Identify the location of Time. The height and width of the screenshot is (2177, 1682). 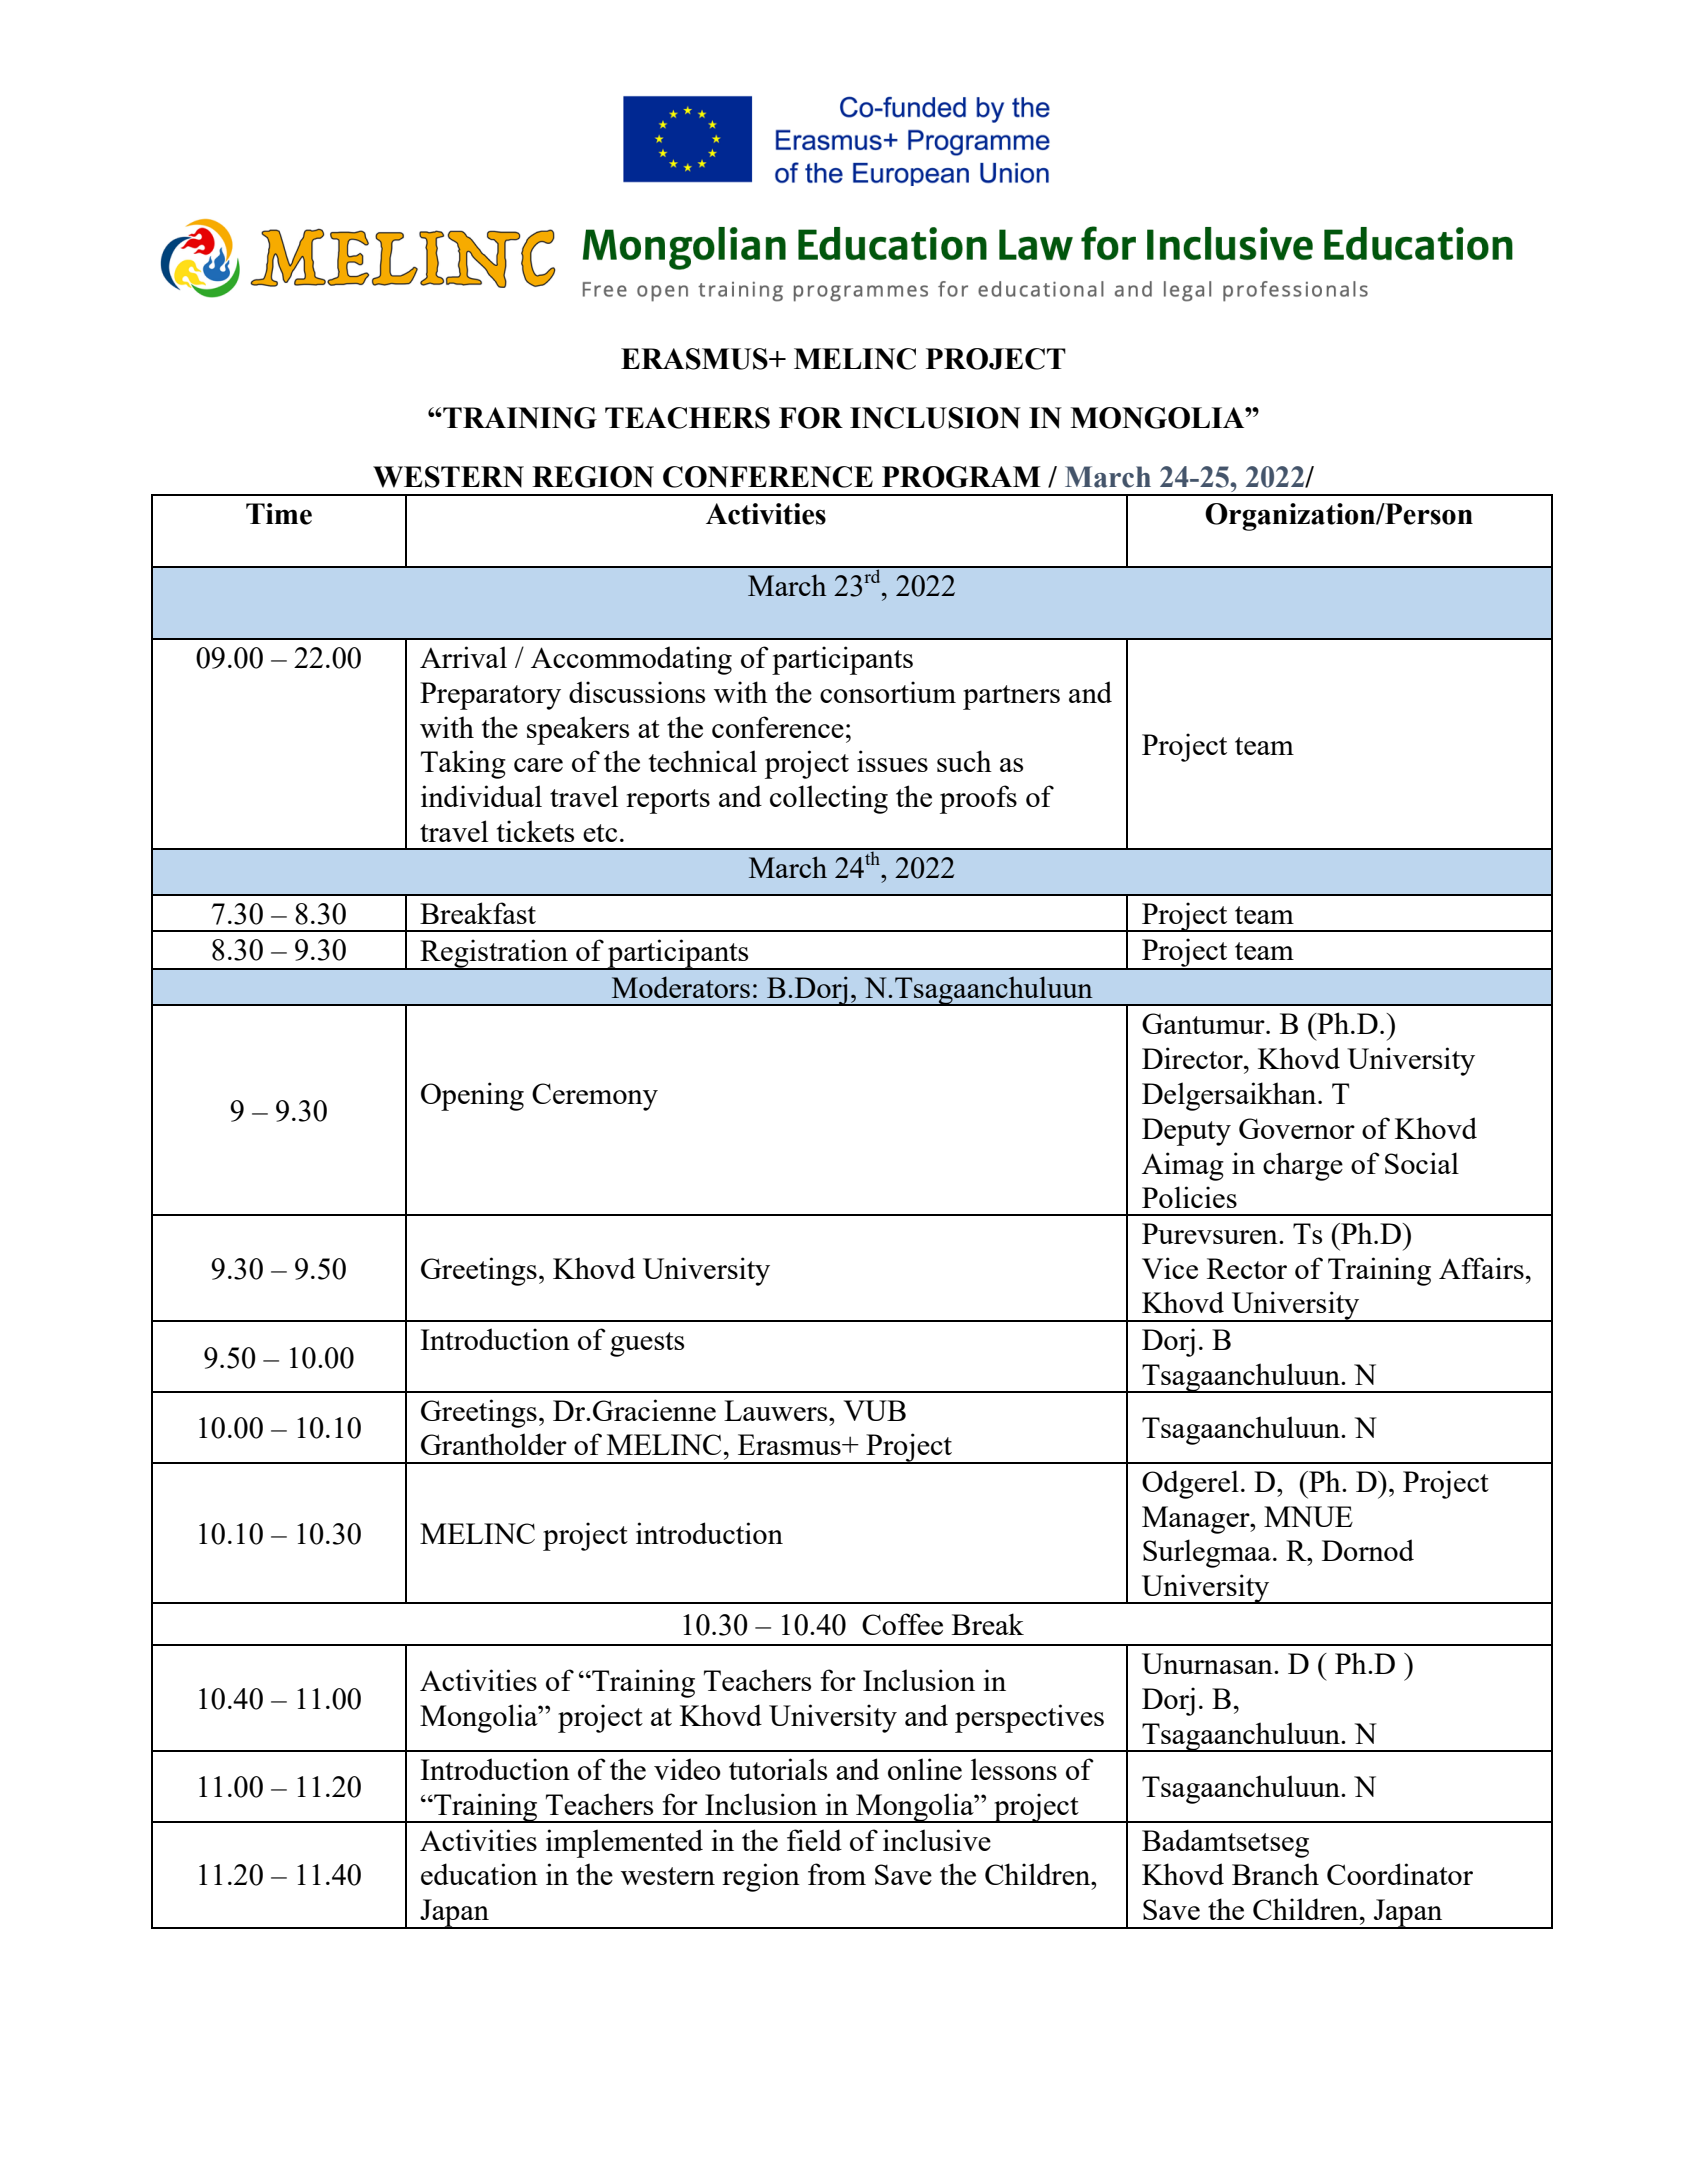
(279, 514).
